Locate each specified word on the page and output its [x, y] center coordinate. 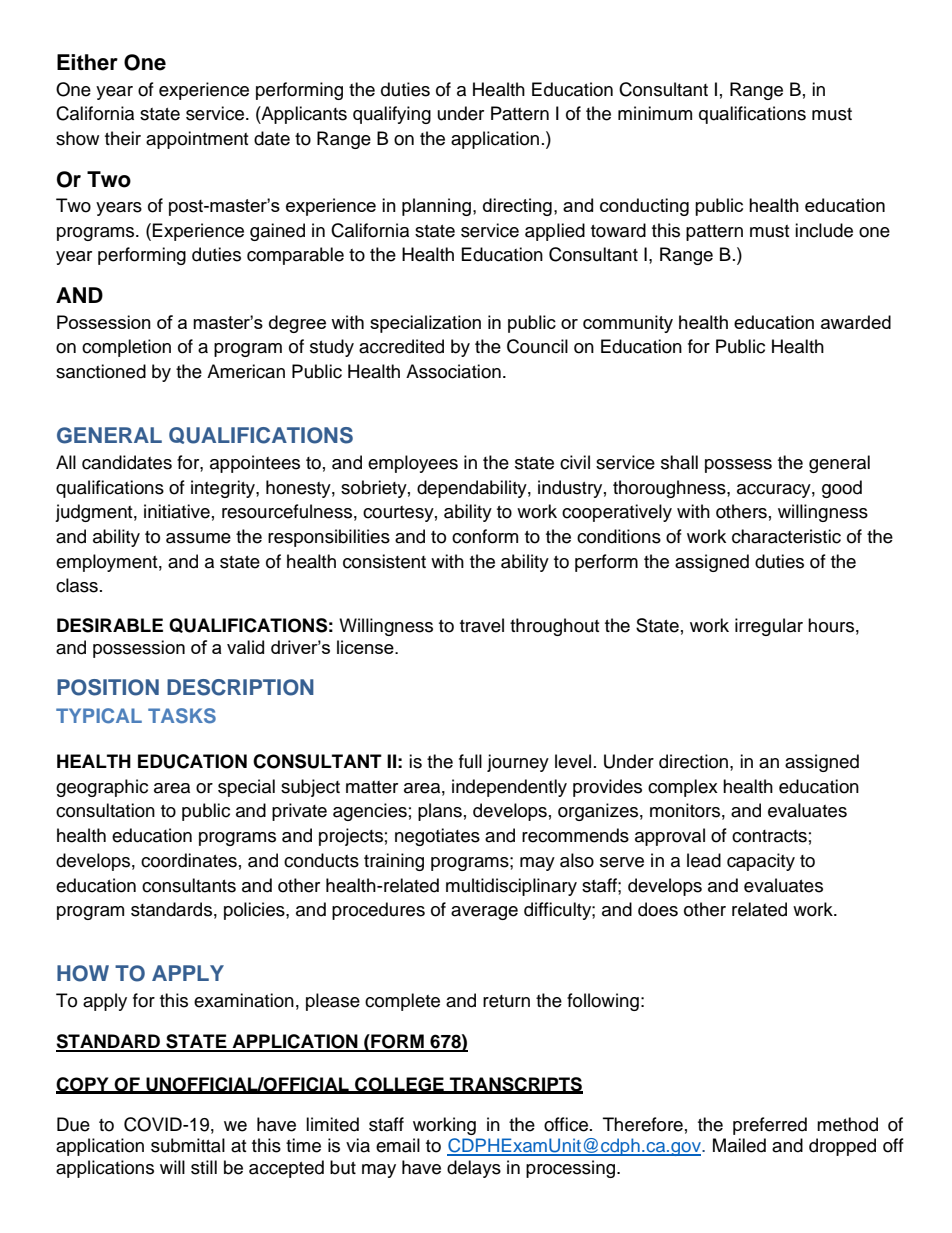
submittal [188, 1145]
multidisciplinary [511, 887]
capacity [761, 862]
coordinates [189, 860]
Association [453, 371]
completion [126, 348]
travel [482, 625]
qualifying [392, 115]
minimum [655, 113]
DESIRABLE [110, 625]
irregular [769, 627]
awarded [856, 322]
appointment [197, 140]
